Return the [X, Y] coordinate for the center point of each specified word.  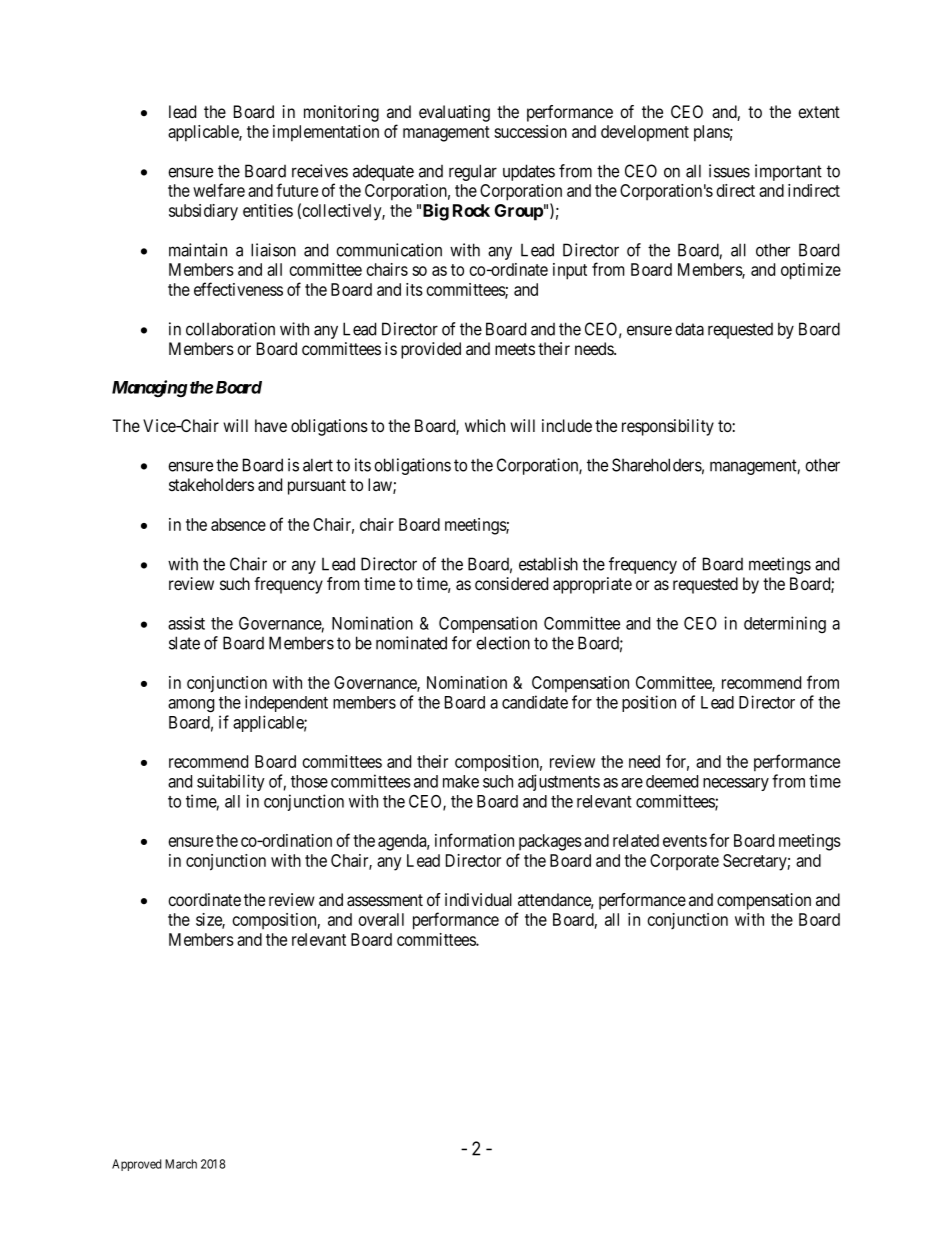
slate [184, 643]
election [503, 643]
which [485, 425]
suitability [231, 782]
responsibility [668, 427]
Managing [150, 389]
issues [729, 171]
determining [785, 624]
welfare [219, 190]
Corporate [684, 862]
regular [473, 172]
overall [381, 919]
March [181, 1164]
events [685, 841]
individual [478, 900]
